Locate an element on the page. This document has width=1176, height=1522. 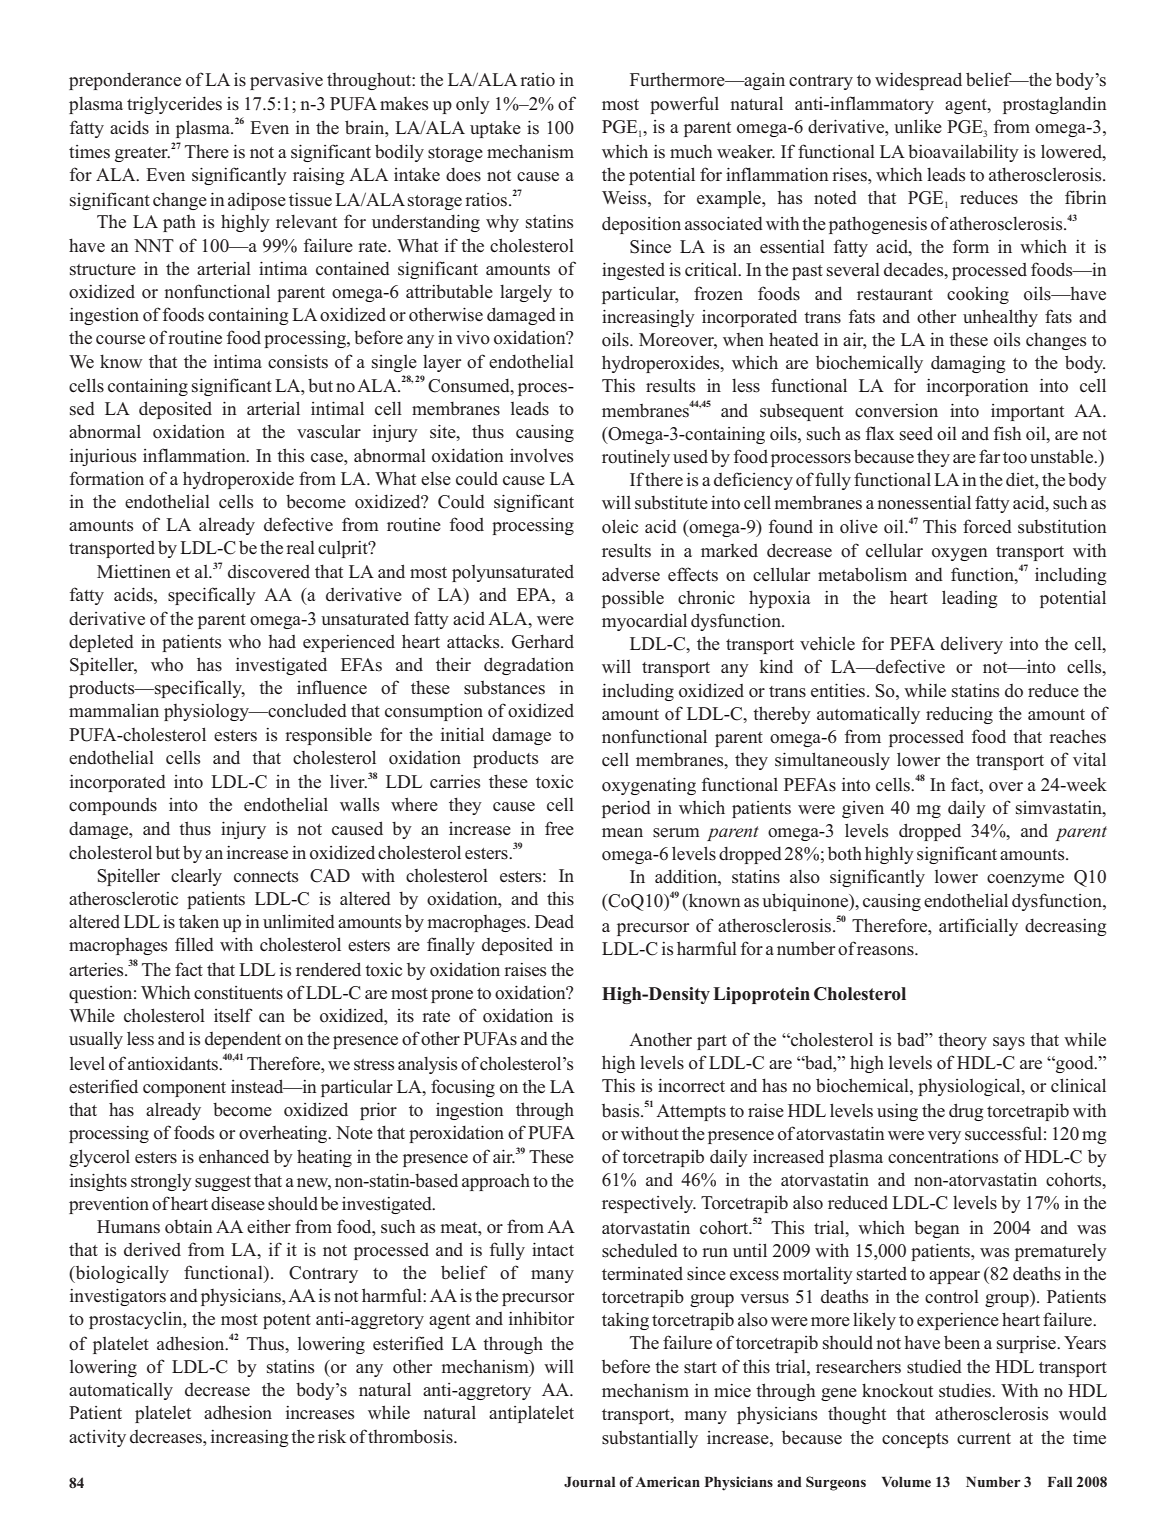
adverse is located at coordinates (631, 574).
